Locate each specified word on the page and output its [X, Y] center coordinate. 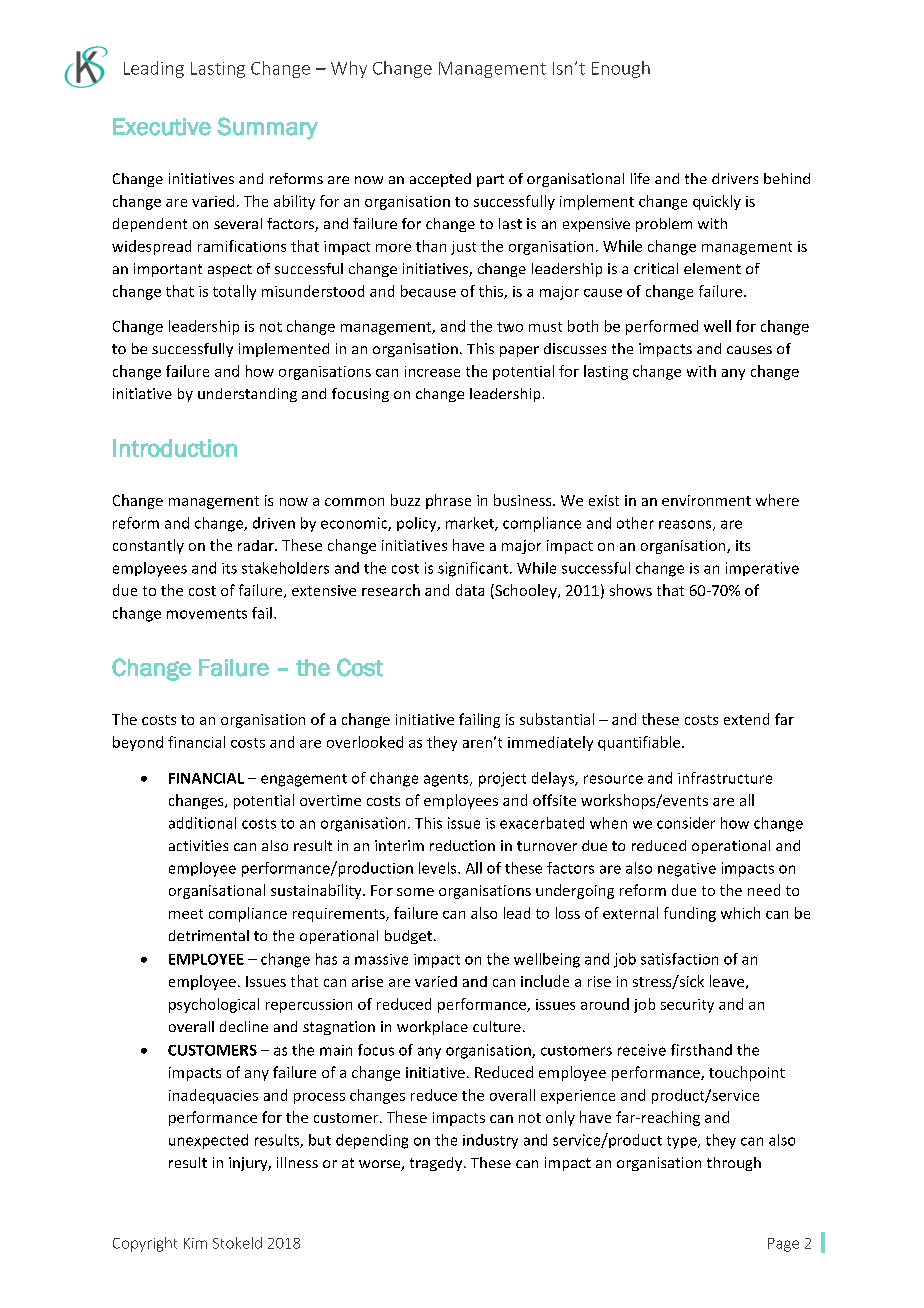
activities [198, 845]
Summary [267, 128]
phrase [448, 501]
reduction [462, 845]
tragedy [437, 1164]
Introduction [175, 448]
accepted [440, 180]
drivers [735, 178]
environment [706, 500]
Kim [195, 1243]
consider [686, 823]
